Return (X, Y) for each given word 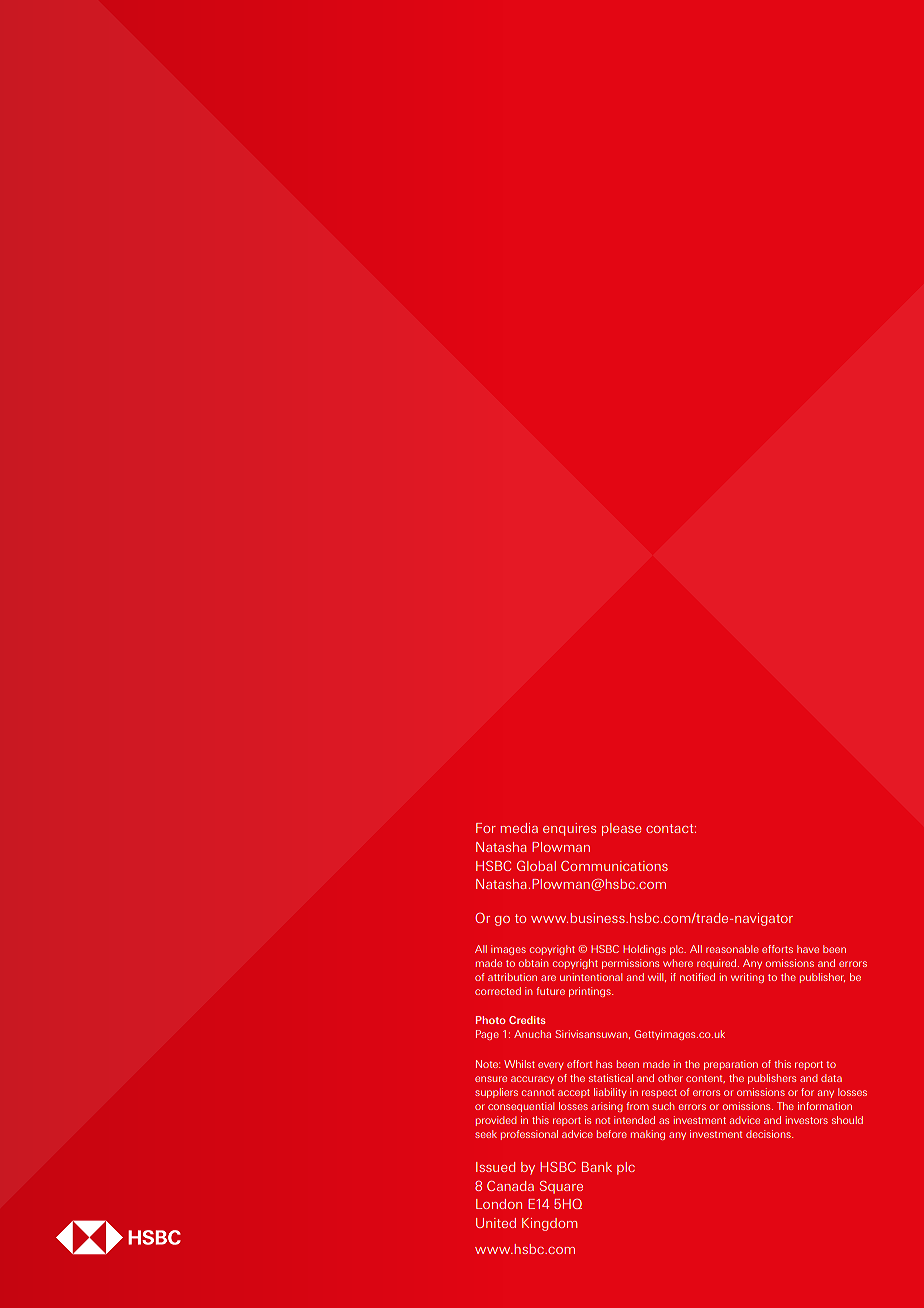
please (621, 829)
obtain (533, 963)
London (499, 1204)
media (519, 828)
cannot (538, 1092)
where (678, 963)
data (831, 1078)
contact (671, 828)
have (808, 949)
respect (659, 1093)
